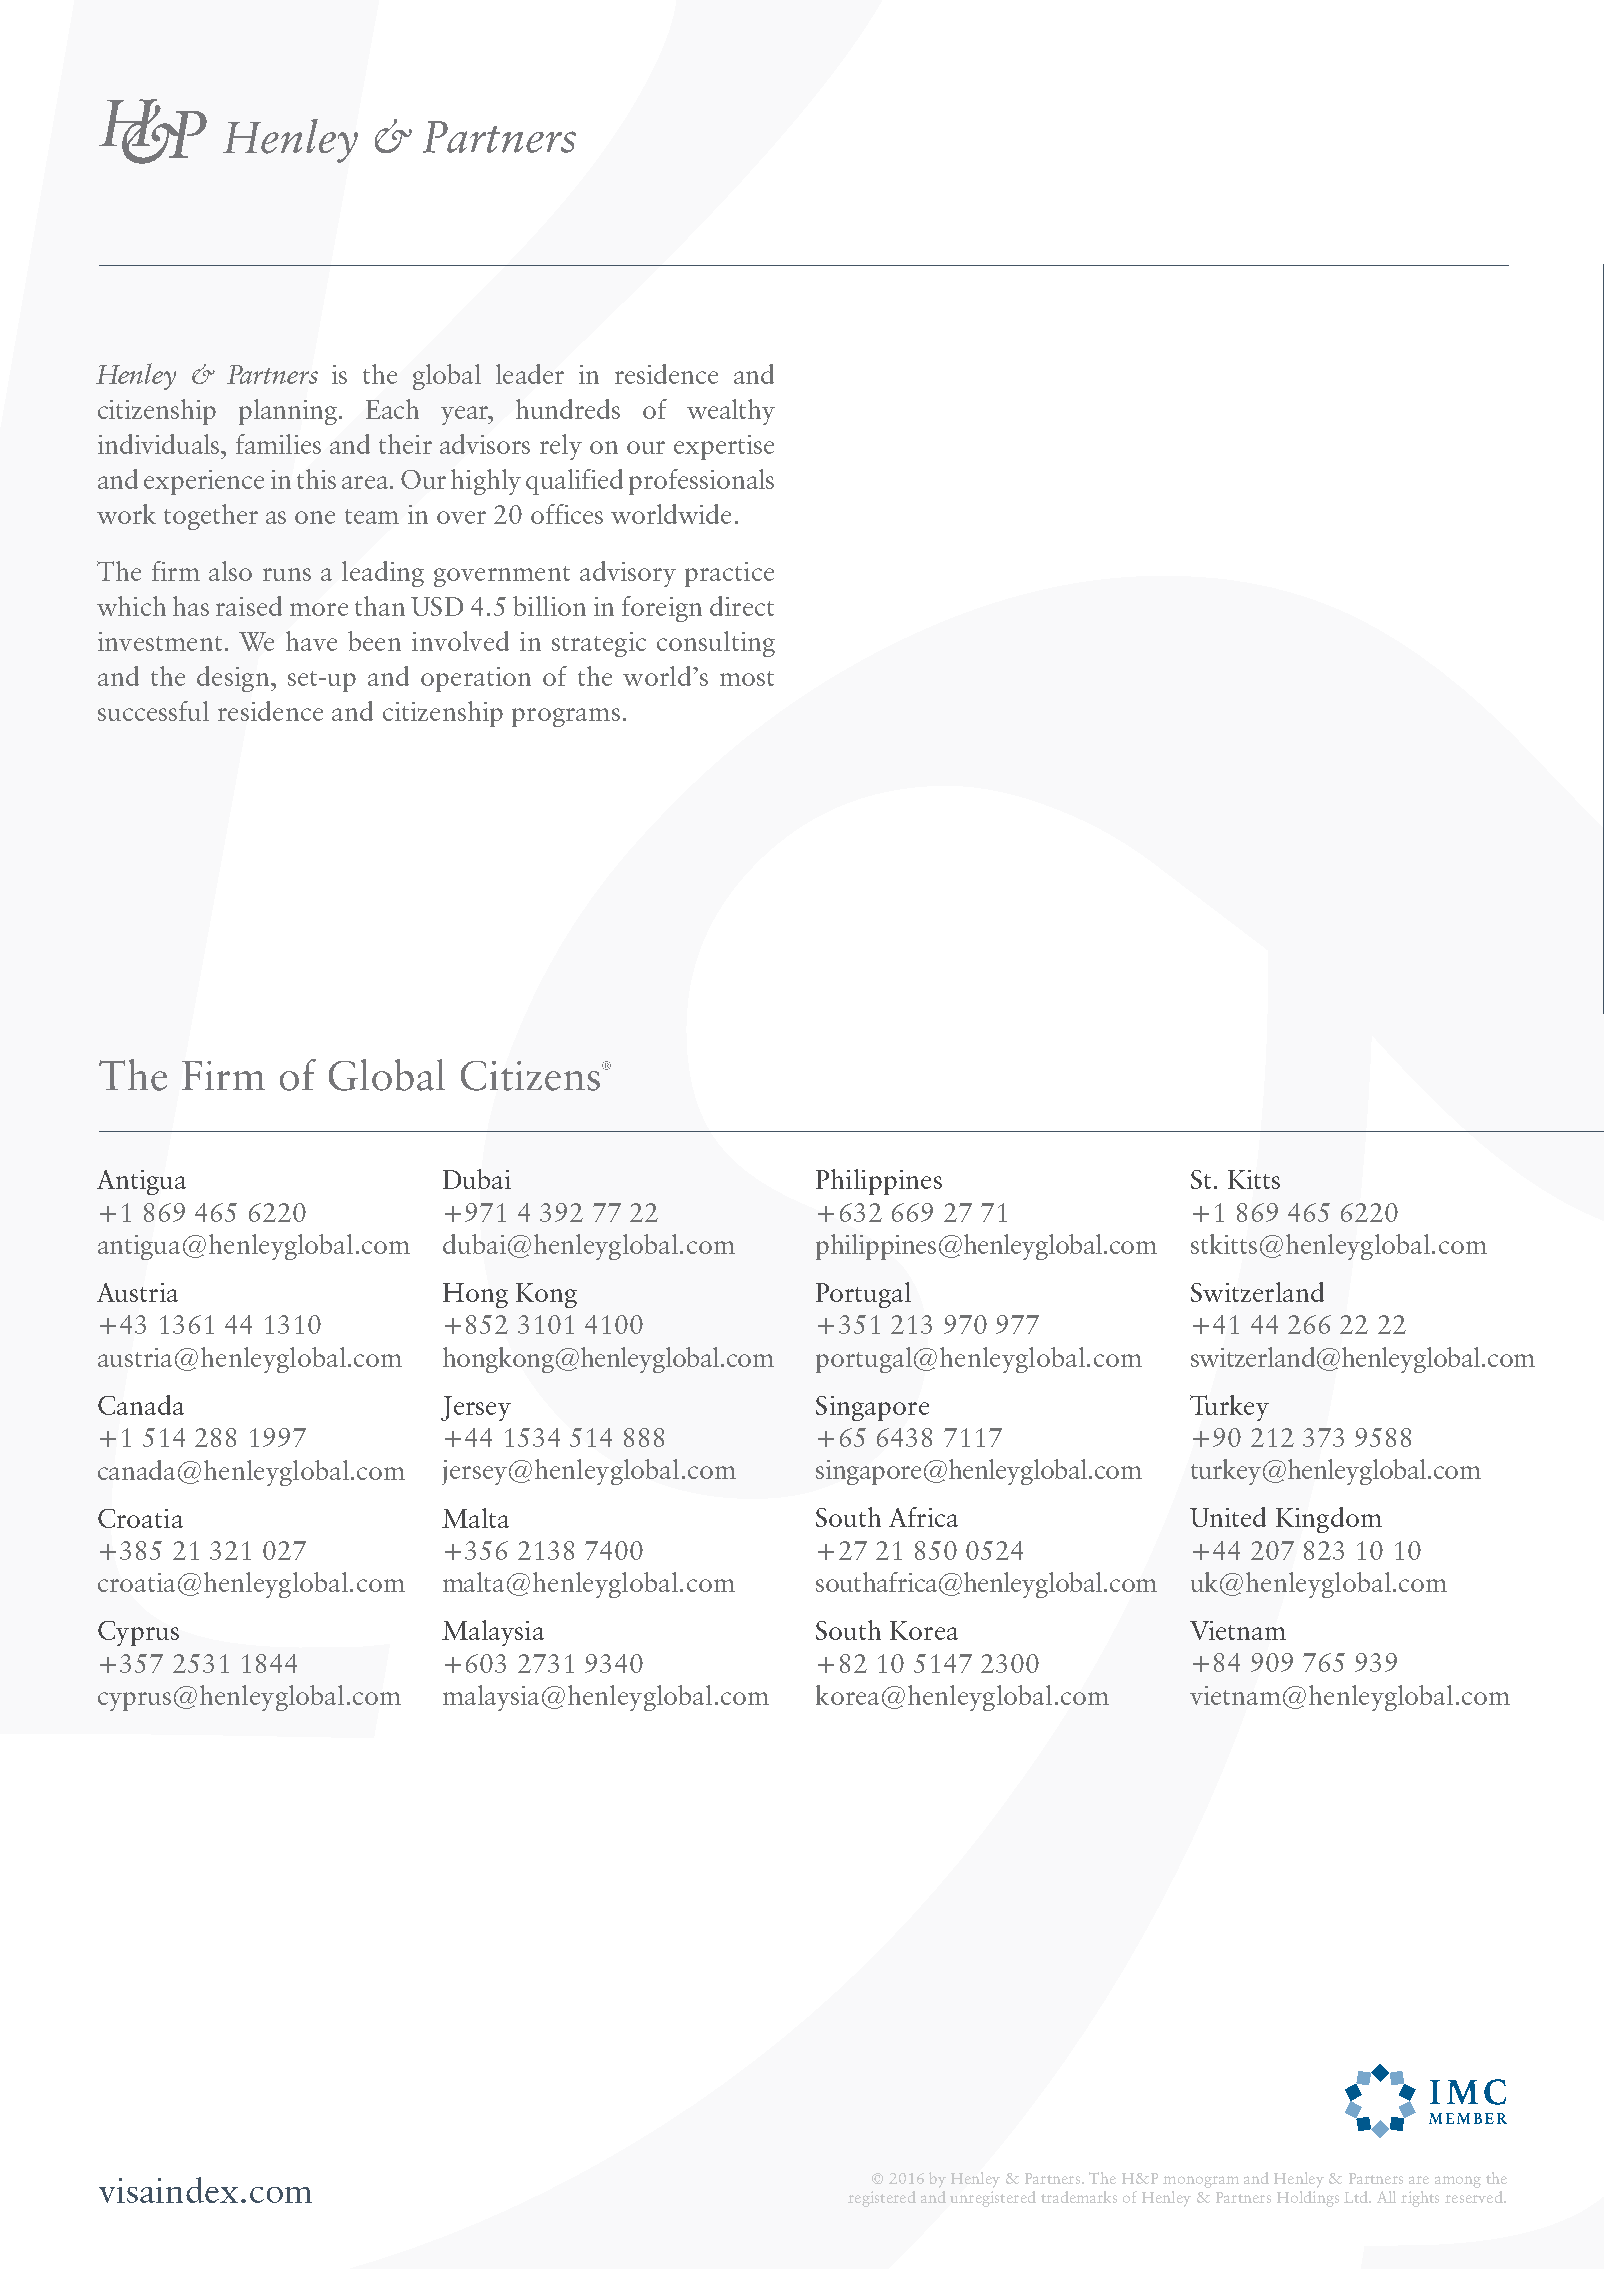 The width and height of the screenshot is (1604, 2269). What do you see at coordinates (1228, 1517) in the screenshot?
I see `United` at bounding box center [1228, 1517].
